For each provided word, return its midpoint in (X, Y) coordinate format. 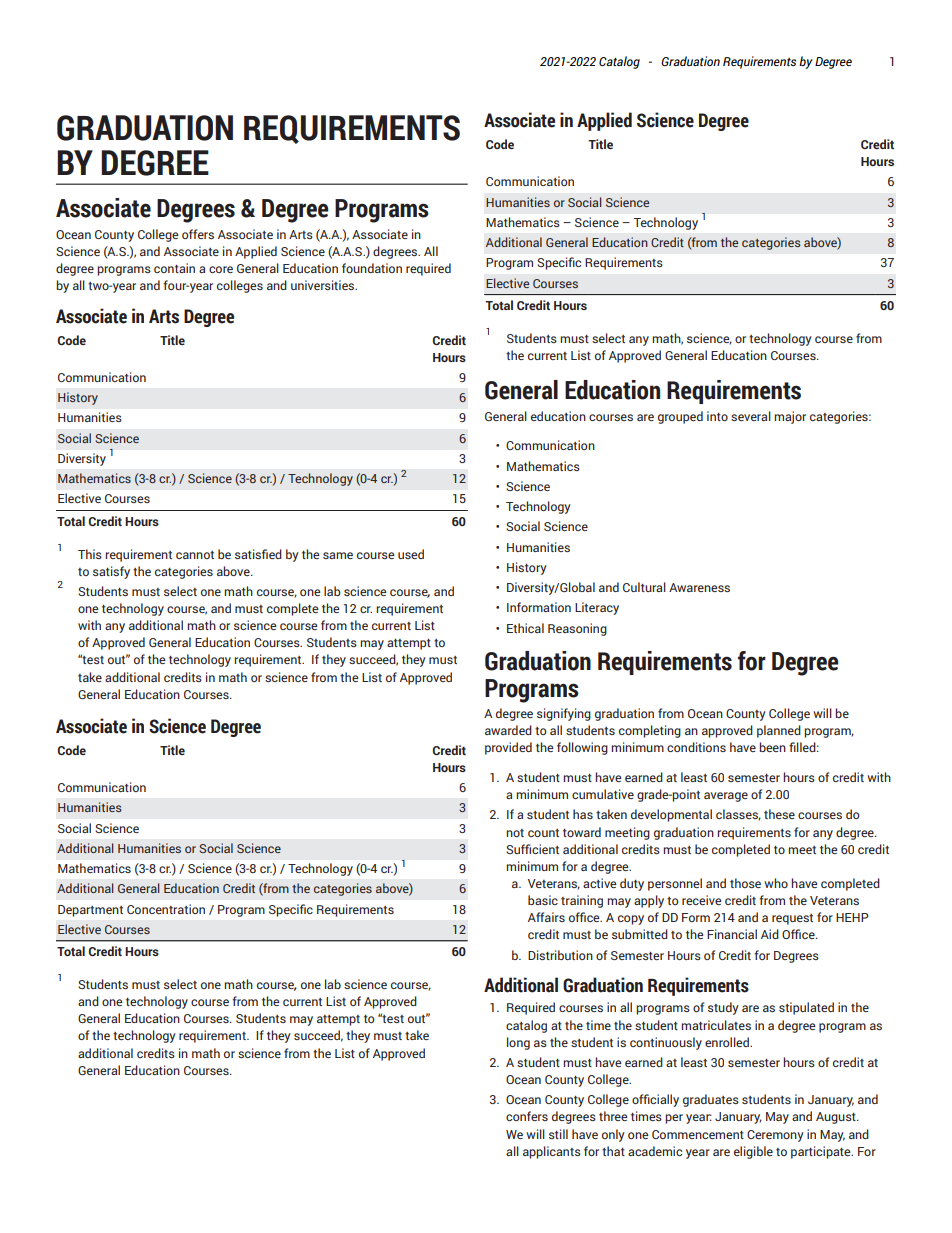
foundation (372, 268)
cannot (195, 555)
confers (527, 1116)
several (751, 416)
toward (582, 832)
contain (174, 268)
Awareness (699, 587)
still (558, 1134)
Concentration (166, 909)
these (779, 814)
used (411, 554)
